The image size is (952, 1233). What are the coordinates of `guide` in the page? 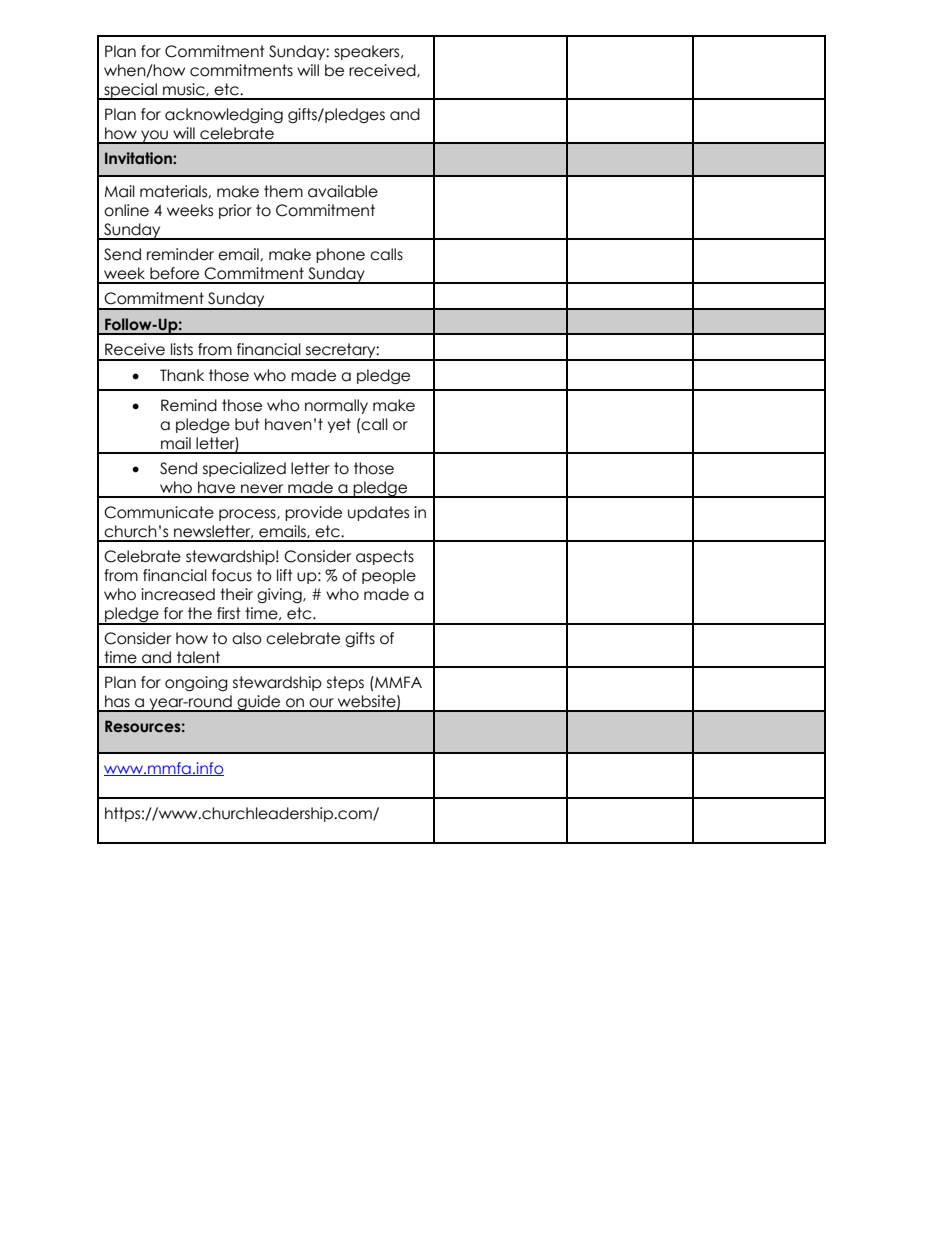 It's located at (259, 703).
